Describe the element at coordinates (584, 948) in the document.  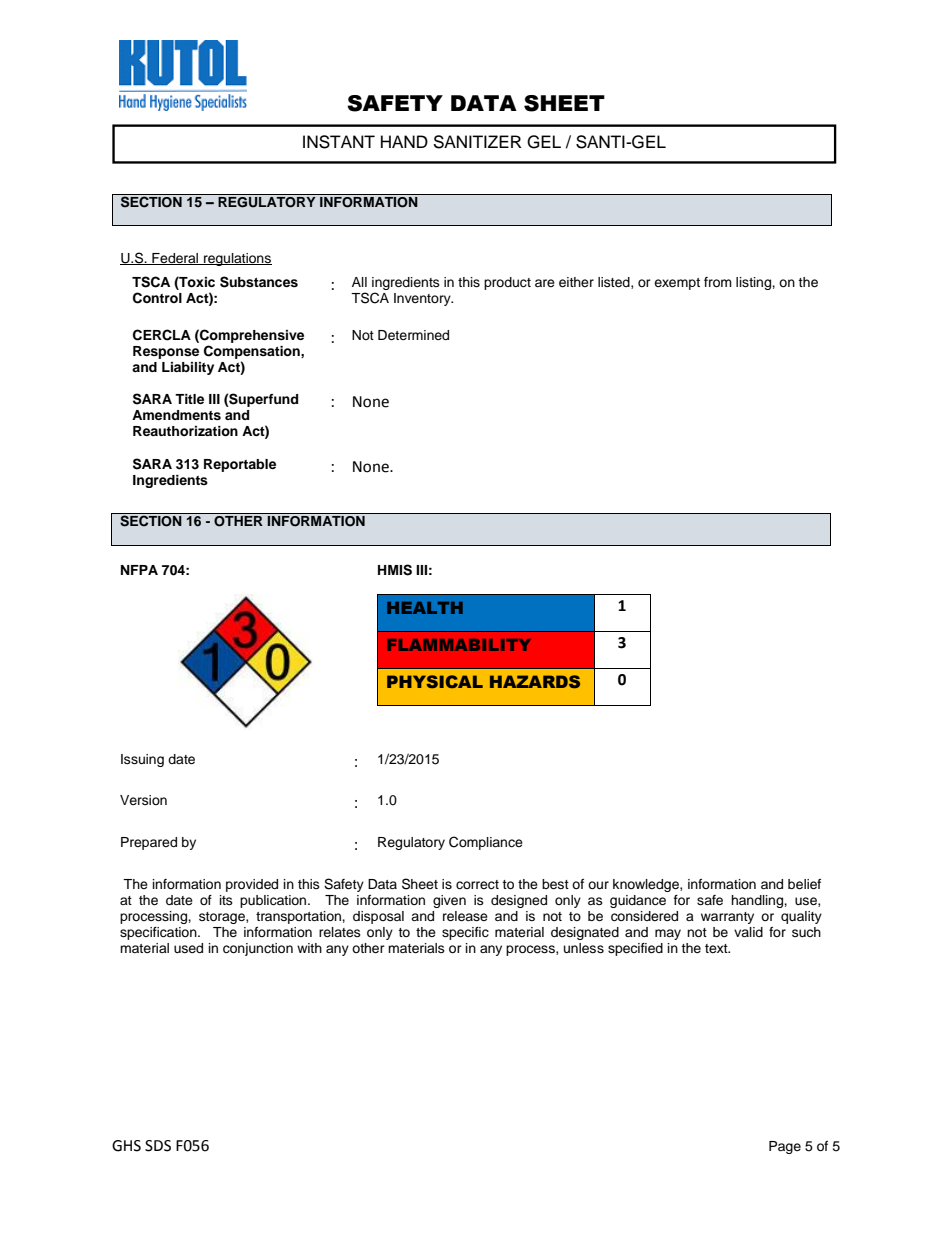
I see `unless` at that location.
